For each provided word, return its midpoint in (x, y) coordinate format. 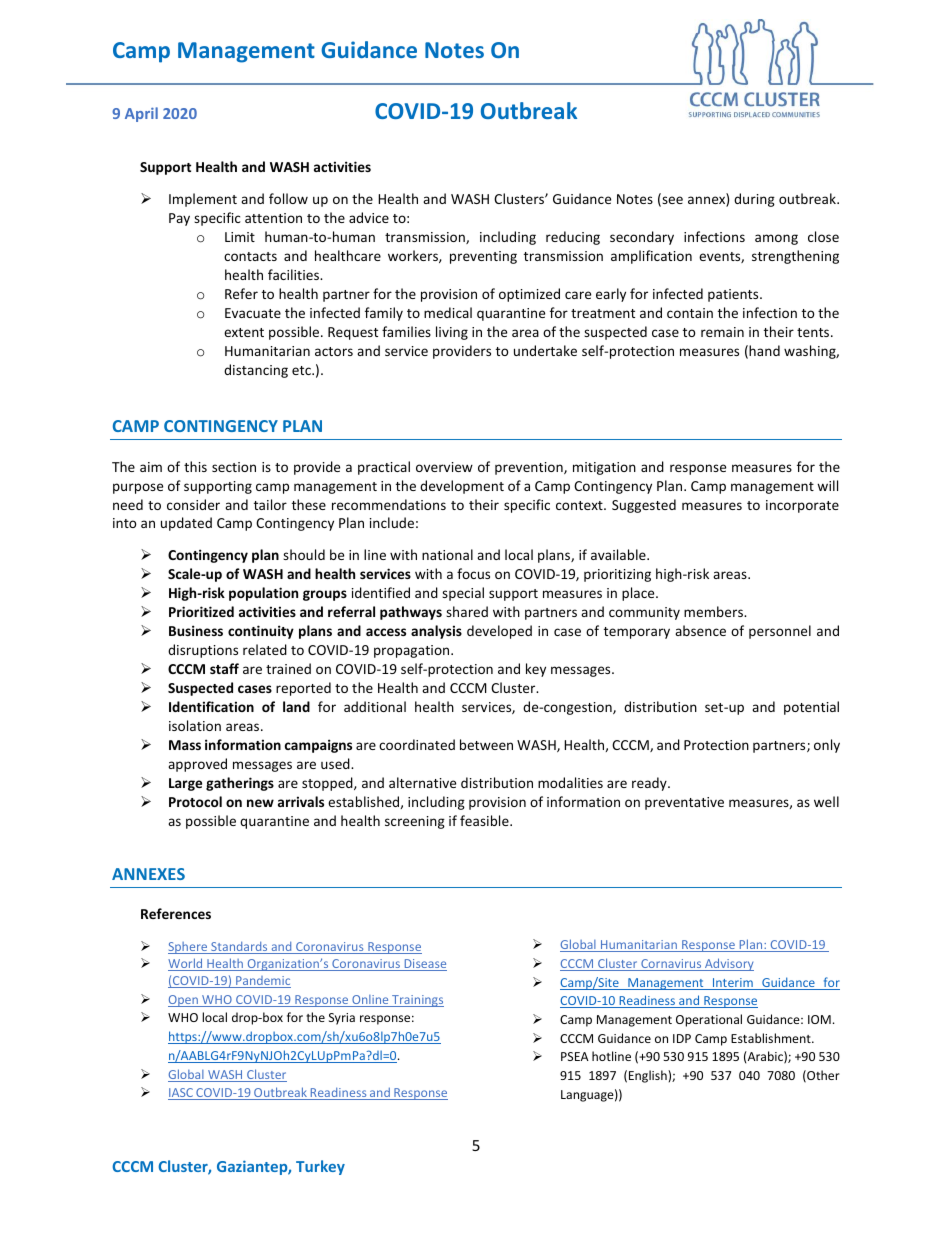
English (649, 1076)
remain (722, 332)
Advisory (728, 964)
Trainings (417, 1001)
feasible (485, 820)
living (452, 333)
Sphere (189, 948)
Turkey (320, 1167)
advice (369, 217)
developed (499, 632)
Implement (203, 200)
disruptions (203, 651)
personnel (780, 632)
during (754, 200)
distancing (256, 371)
